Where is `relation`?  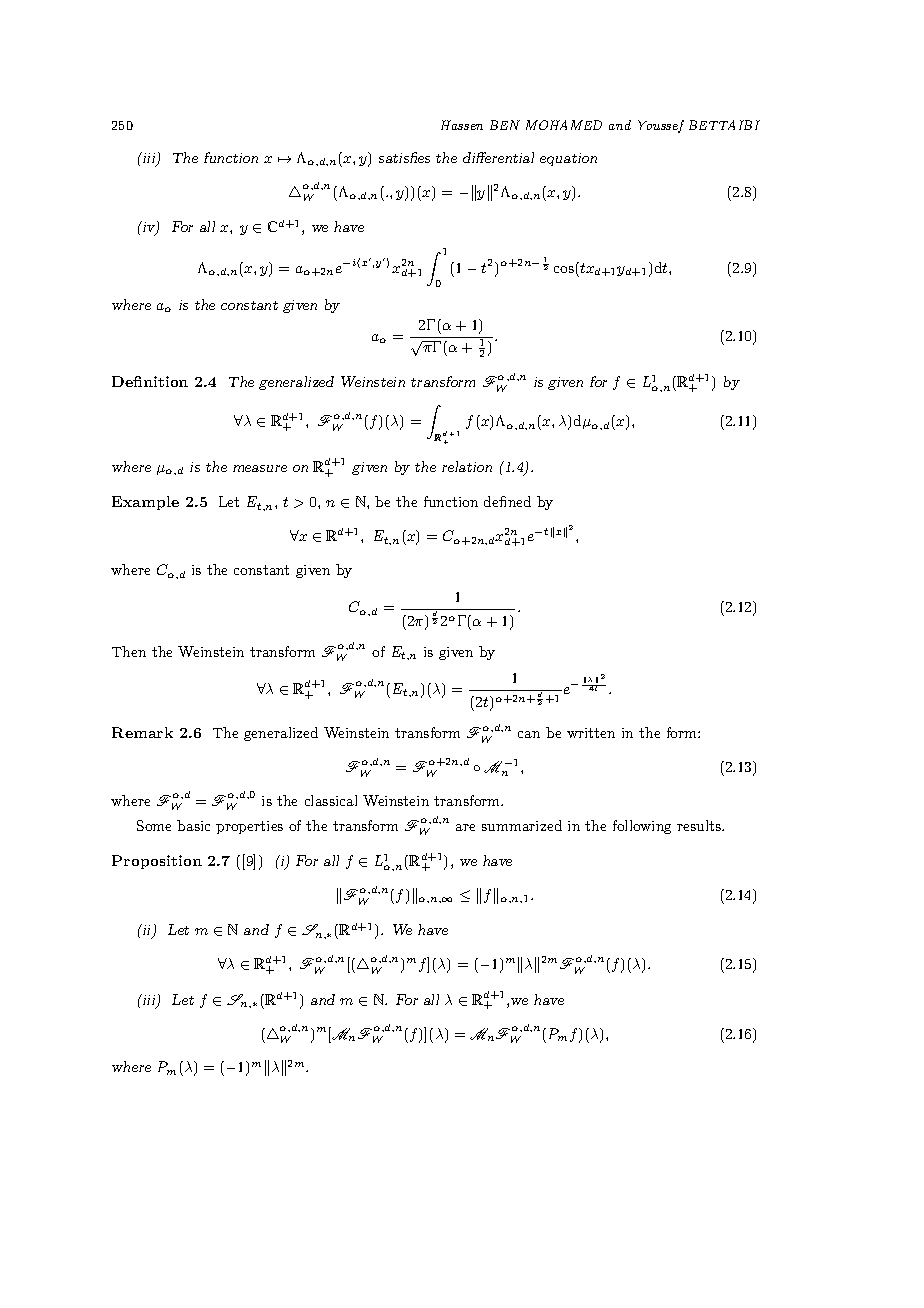
relation is located at coordinates (467, 466).
